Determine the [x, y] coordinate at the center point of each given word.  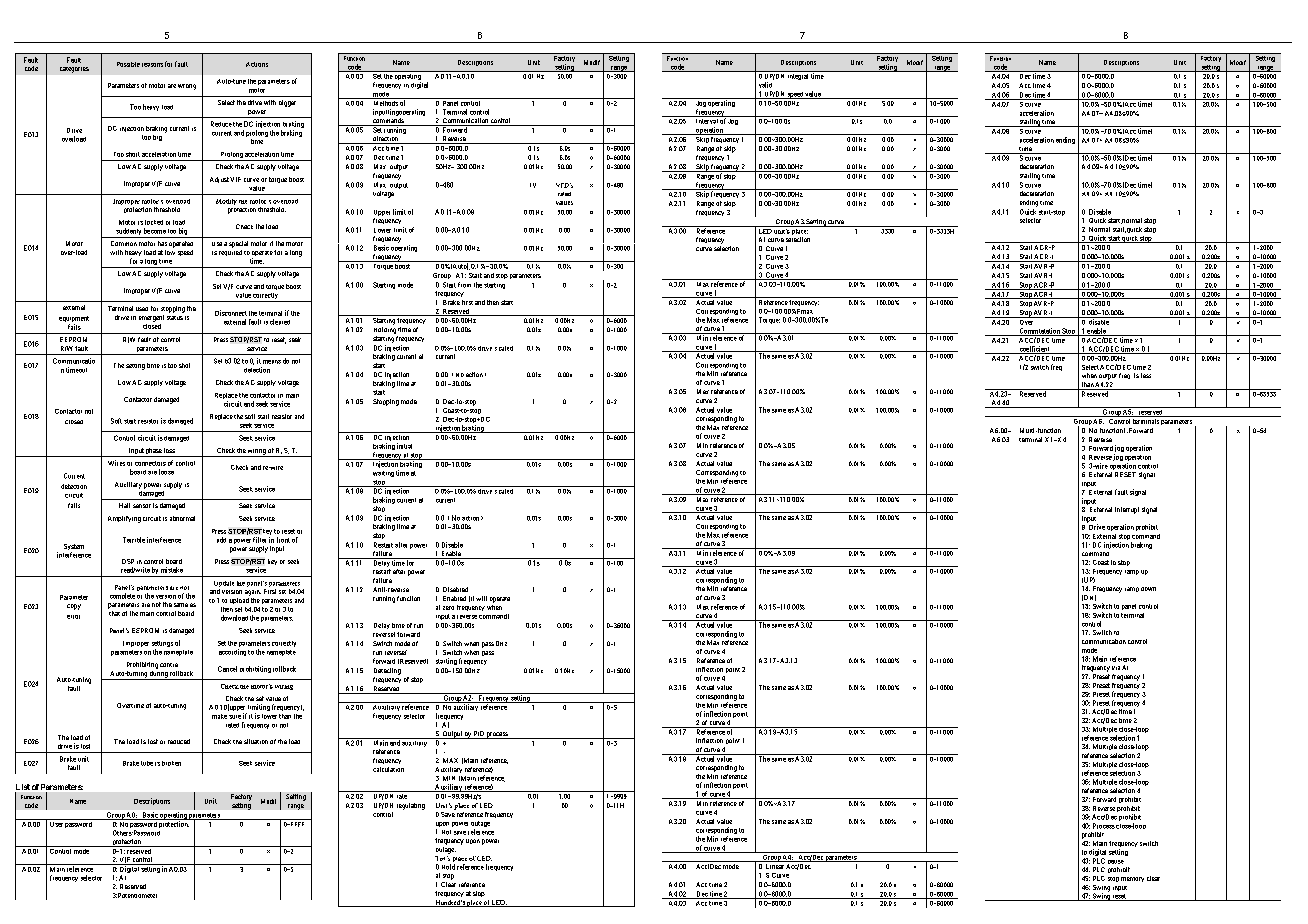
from [464, 285]
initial [404, 446]
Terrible [134, 540]
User [56, 824]
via [1116, 668]
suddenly [128, 233]
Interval [707, 120]
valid [765, 85]
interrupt [1127, 510]
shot [184, 365]
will [481, 598]
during [158, 675]
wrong [187, 87]
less [1146, 375]
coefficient [1034, 350]
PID [479, 735]
